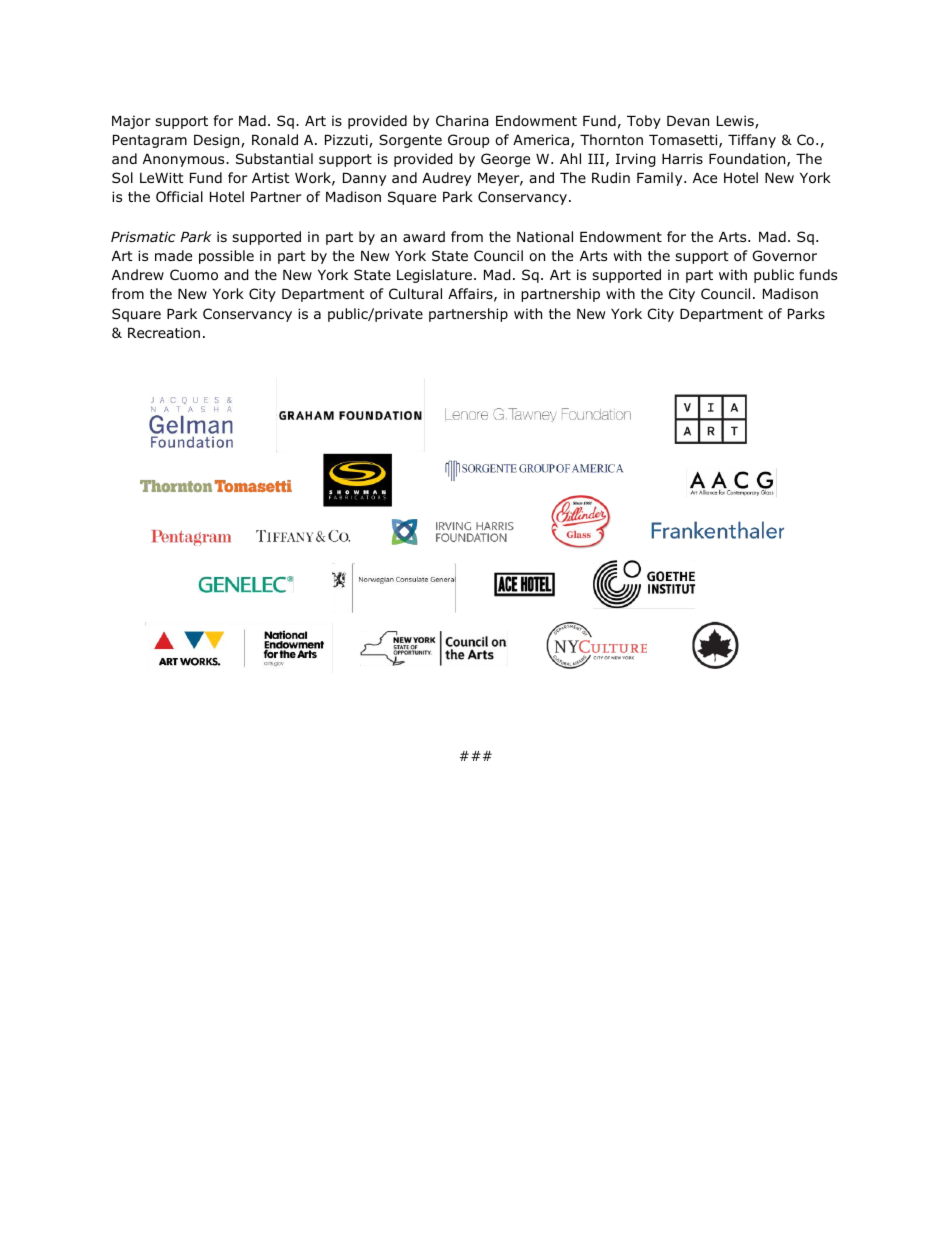 The image size is (952, 1233). What do you see at coordinates (179, 196) in the screenshot?
I see `Official` at bounding box center [179, 196].
